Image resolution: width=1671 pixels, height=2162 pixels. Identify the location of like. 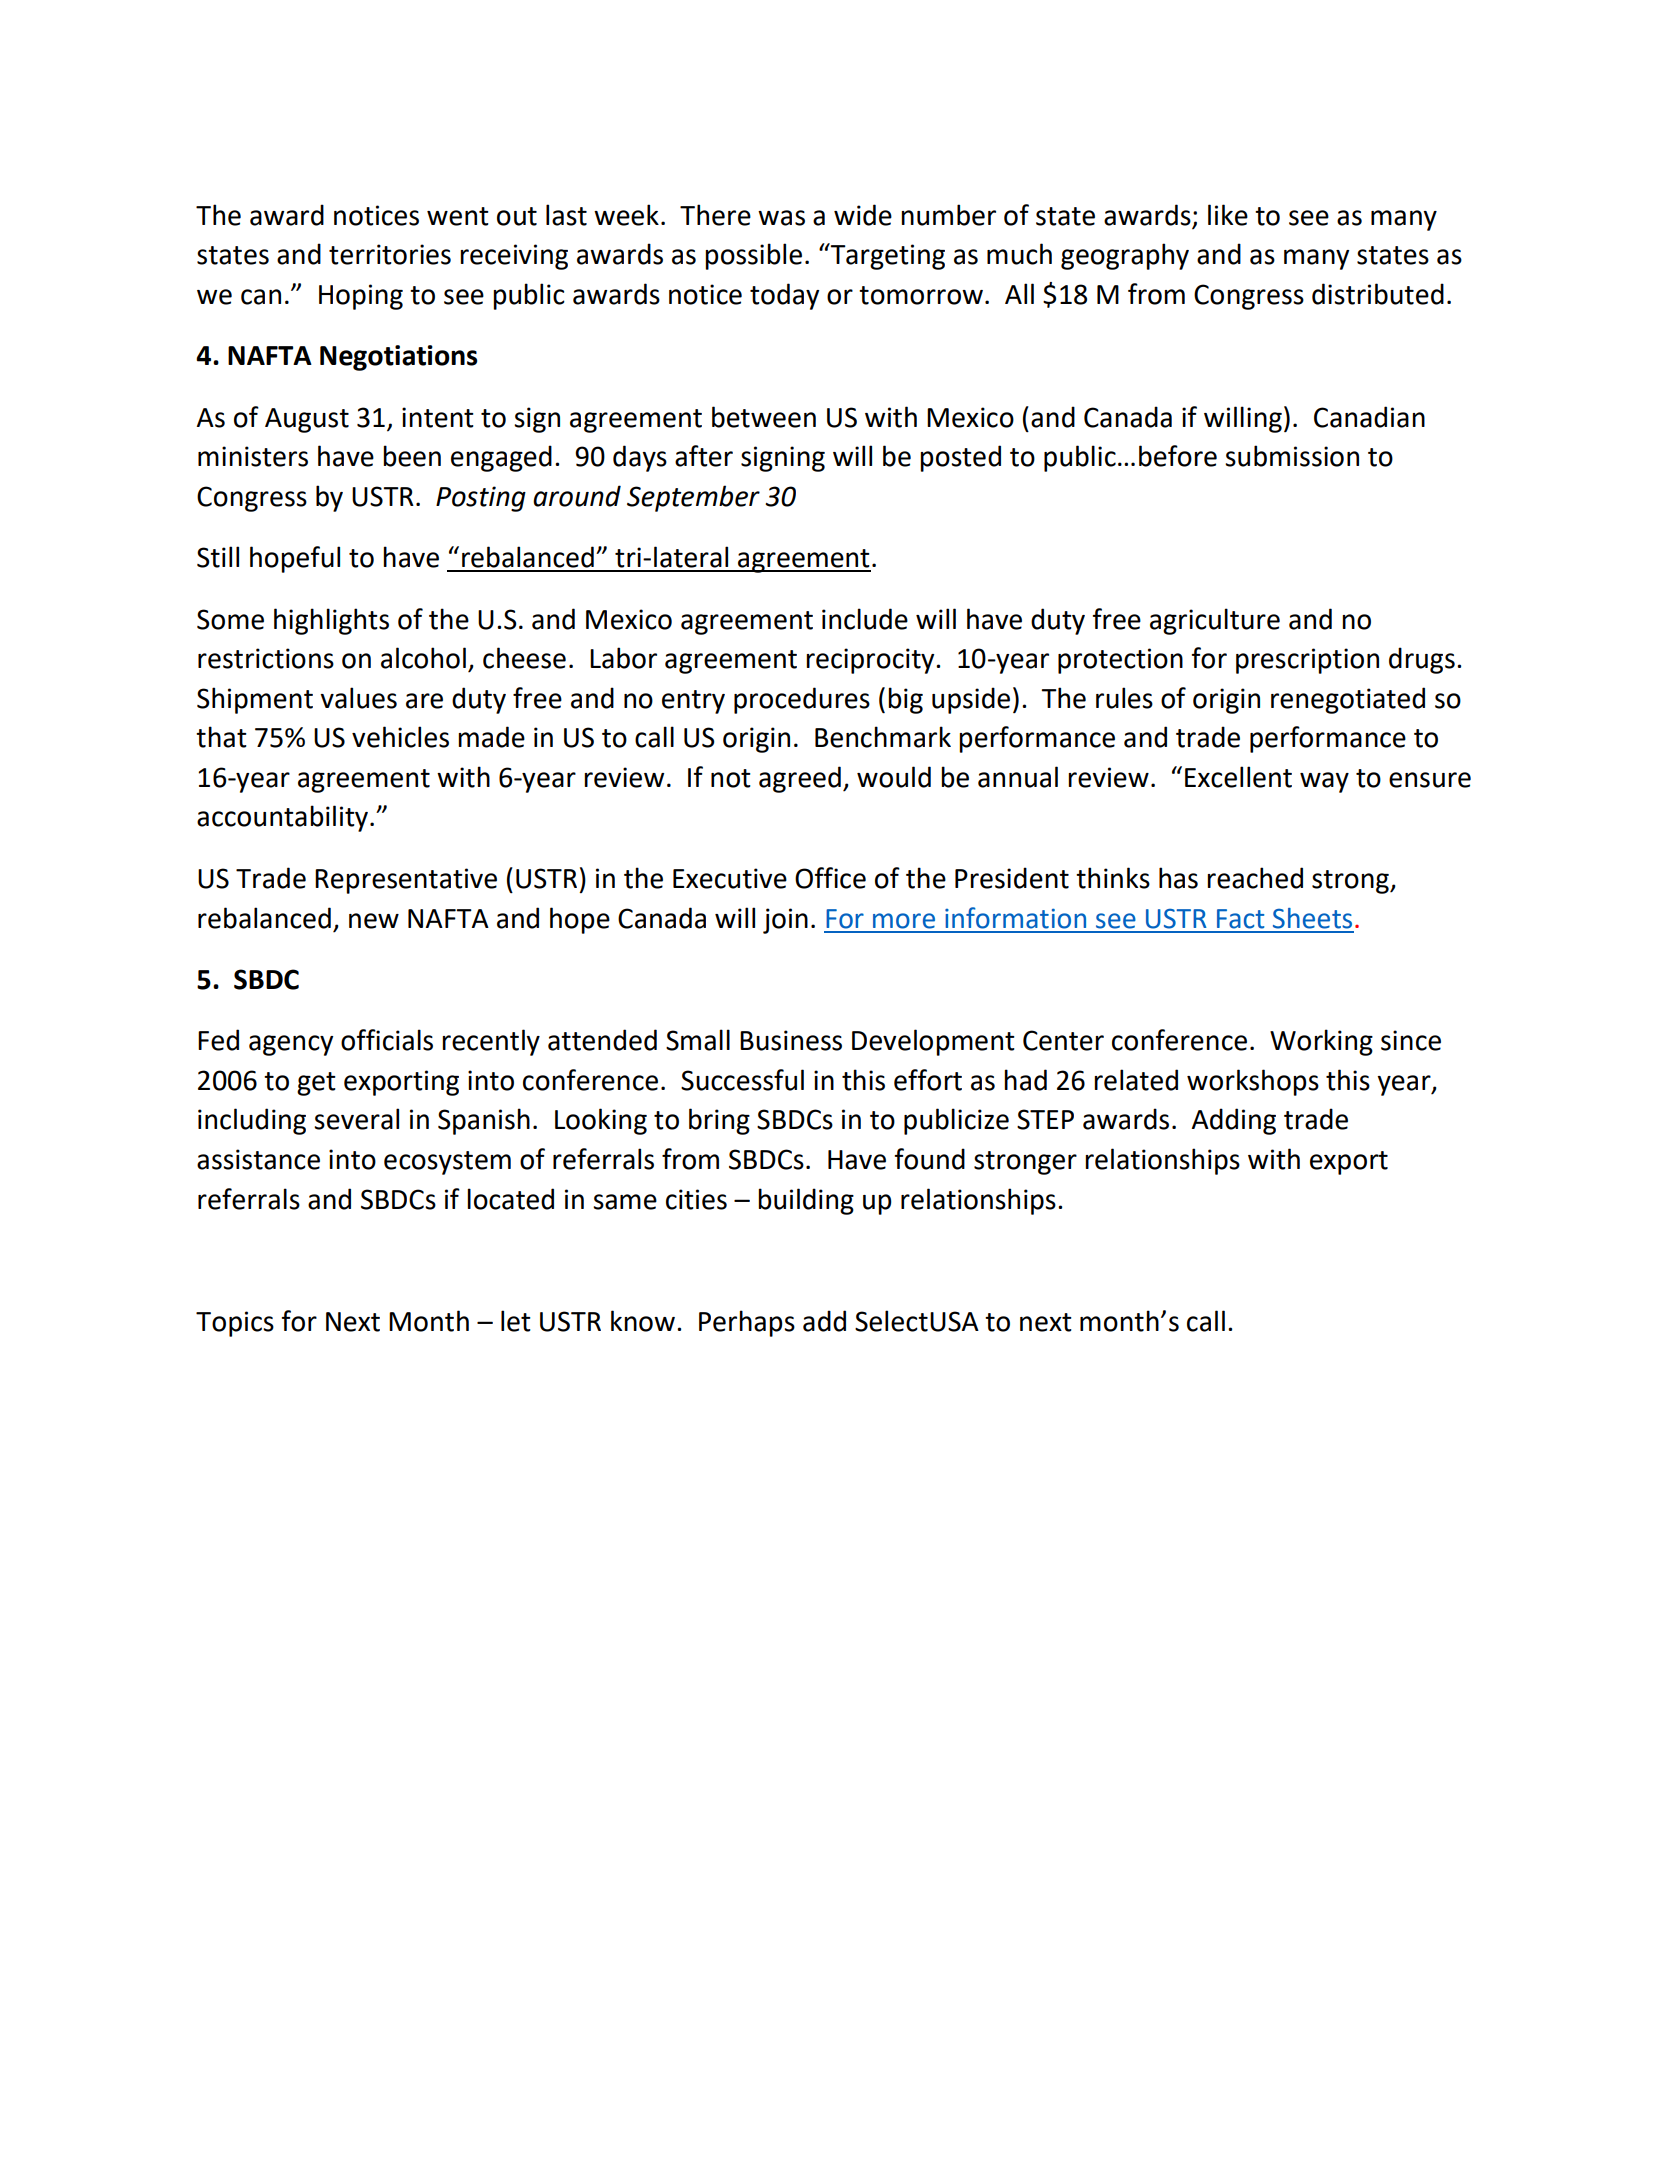
(1228, 215).
